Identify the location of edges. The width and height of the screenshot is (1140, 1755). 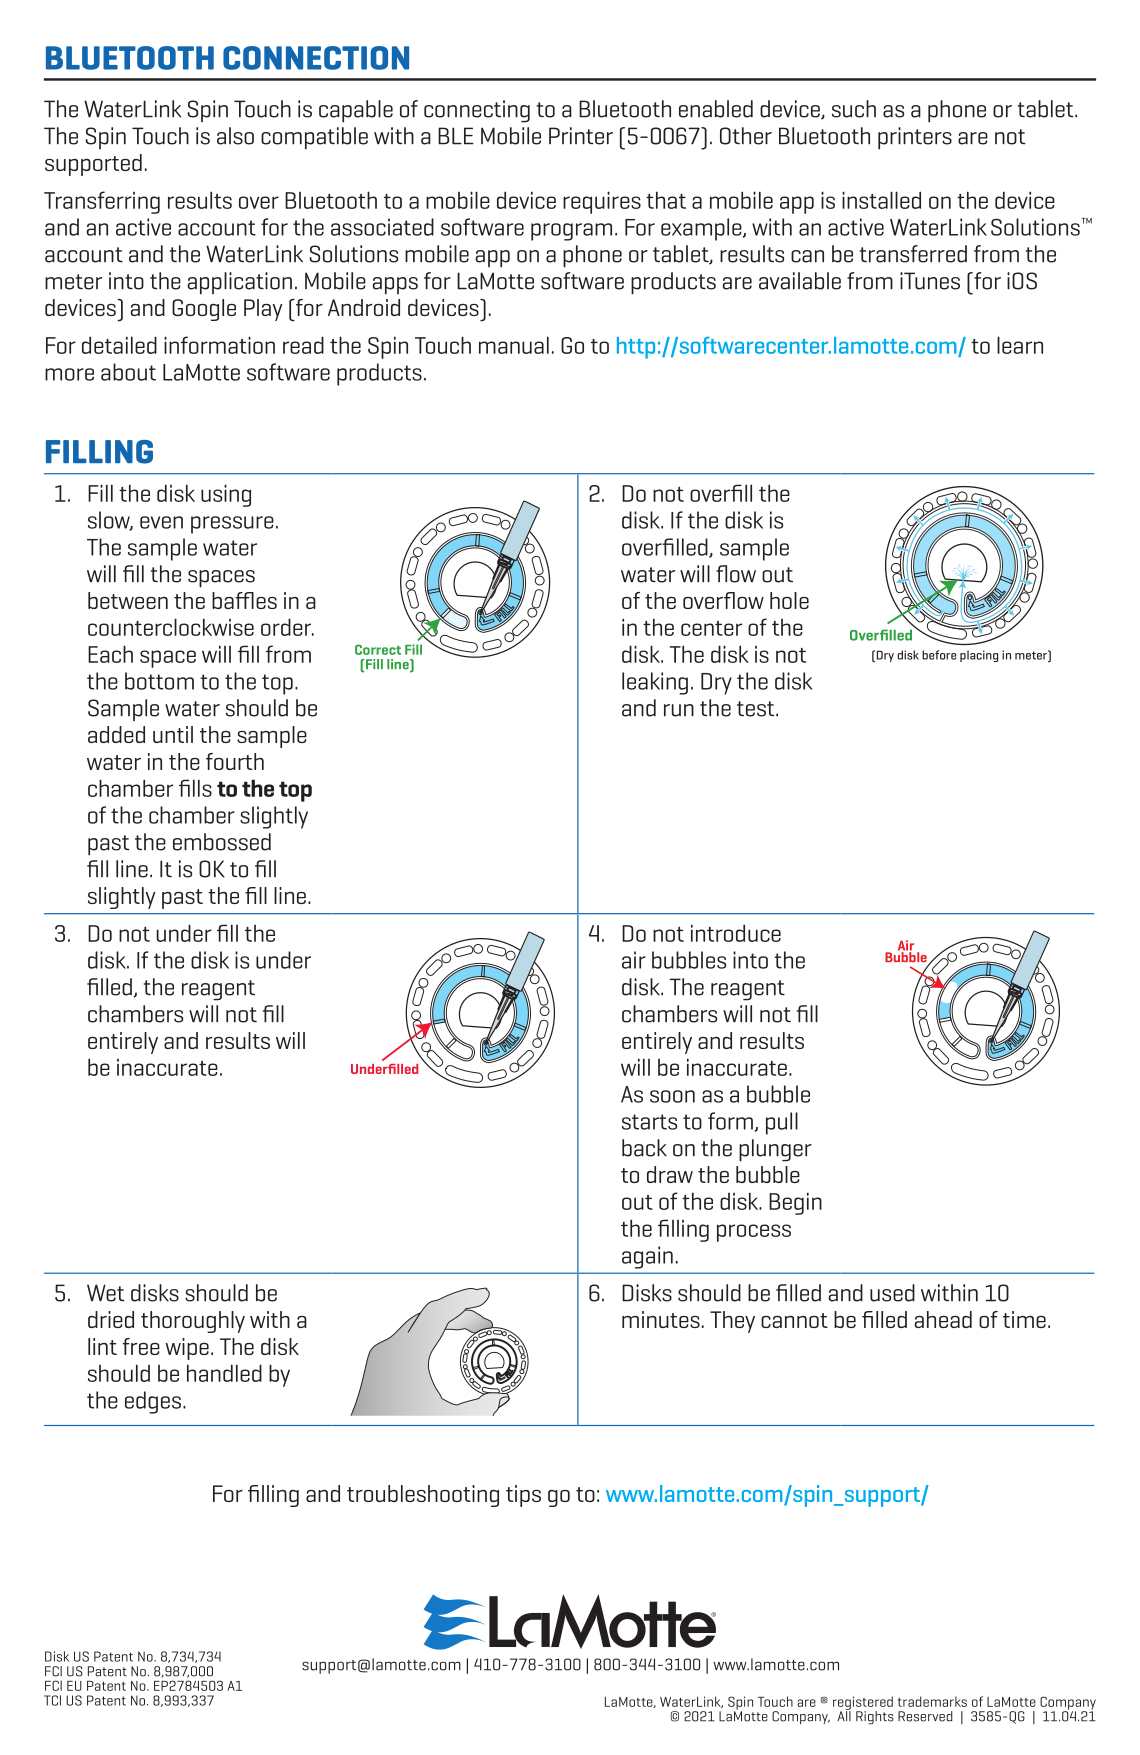
(154, 1402).
